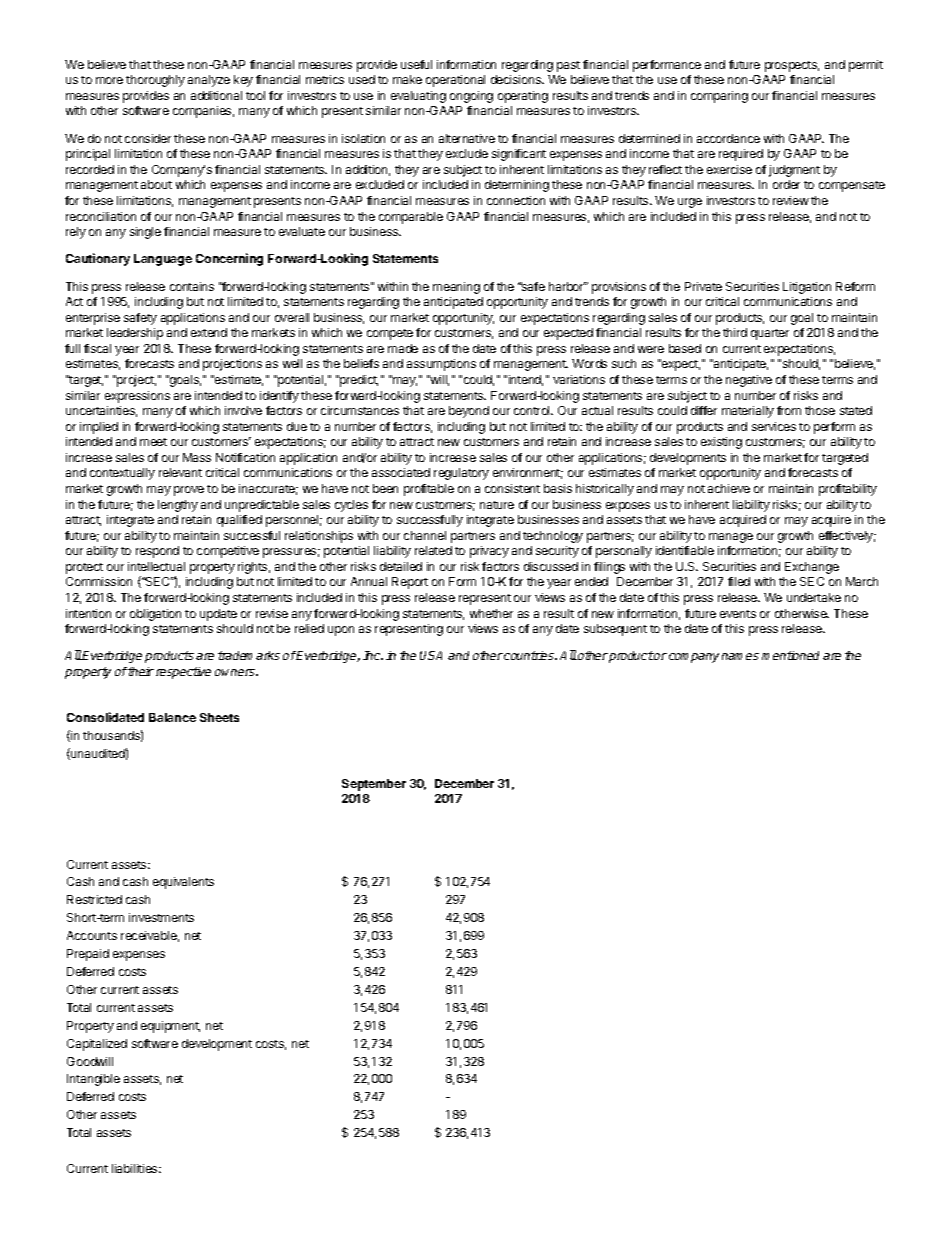 The width and height of the image is (952, 1233). What do you see at coordinates (161, 917) in the image?
I see `investments` at bounding box center [161, 917].
